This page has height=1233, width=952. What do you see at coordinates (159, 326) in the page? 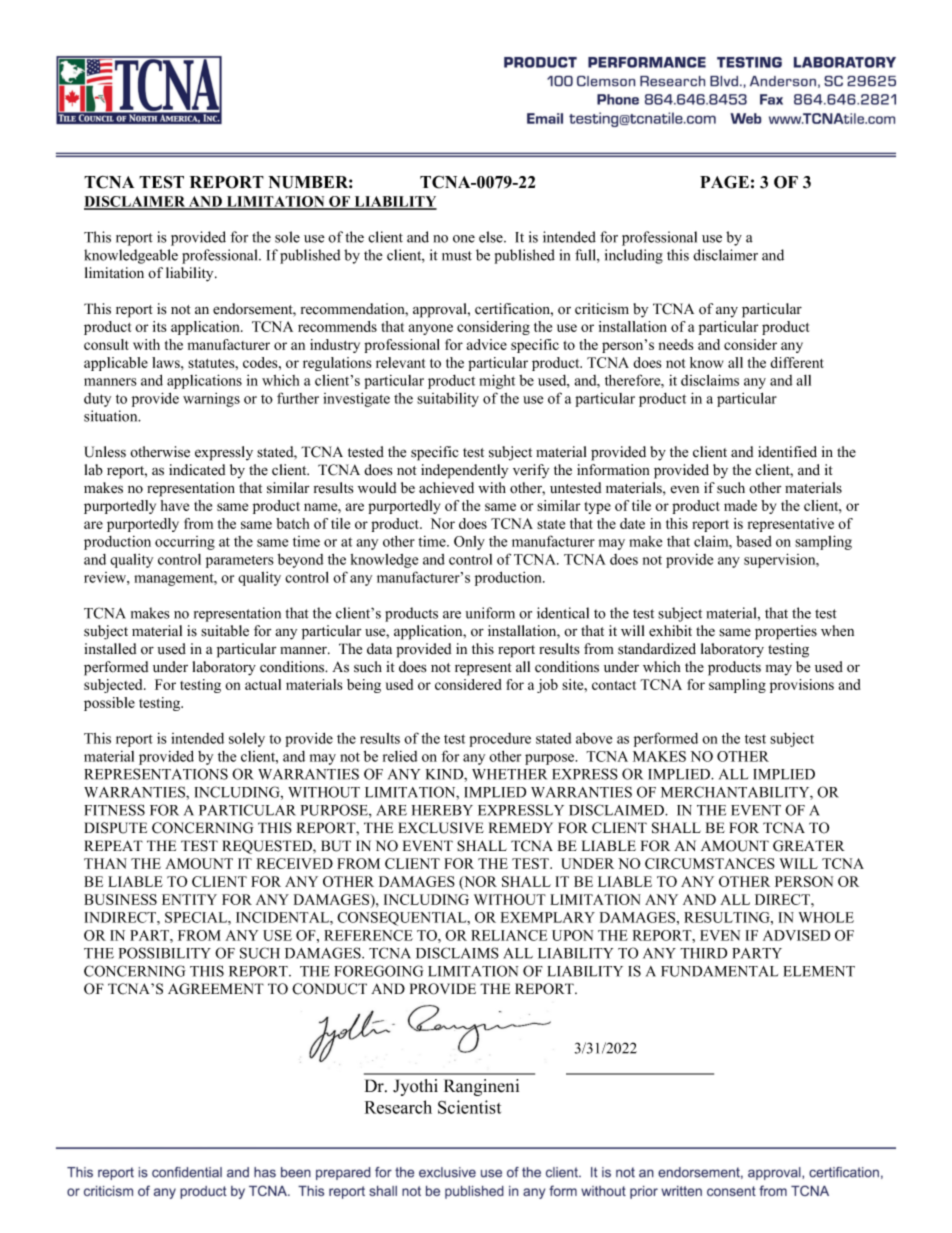
I see `its` at bounding box center [159, 326].
